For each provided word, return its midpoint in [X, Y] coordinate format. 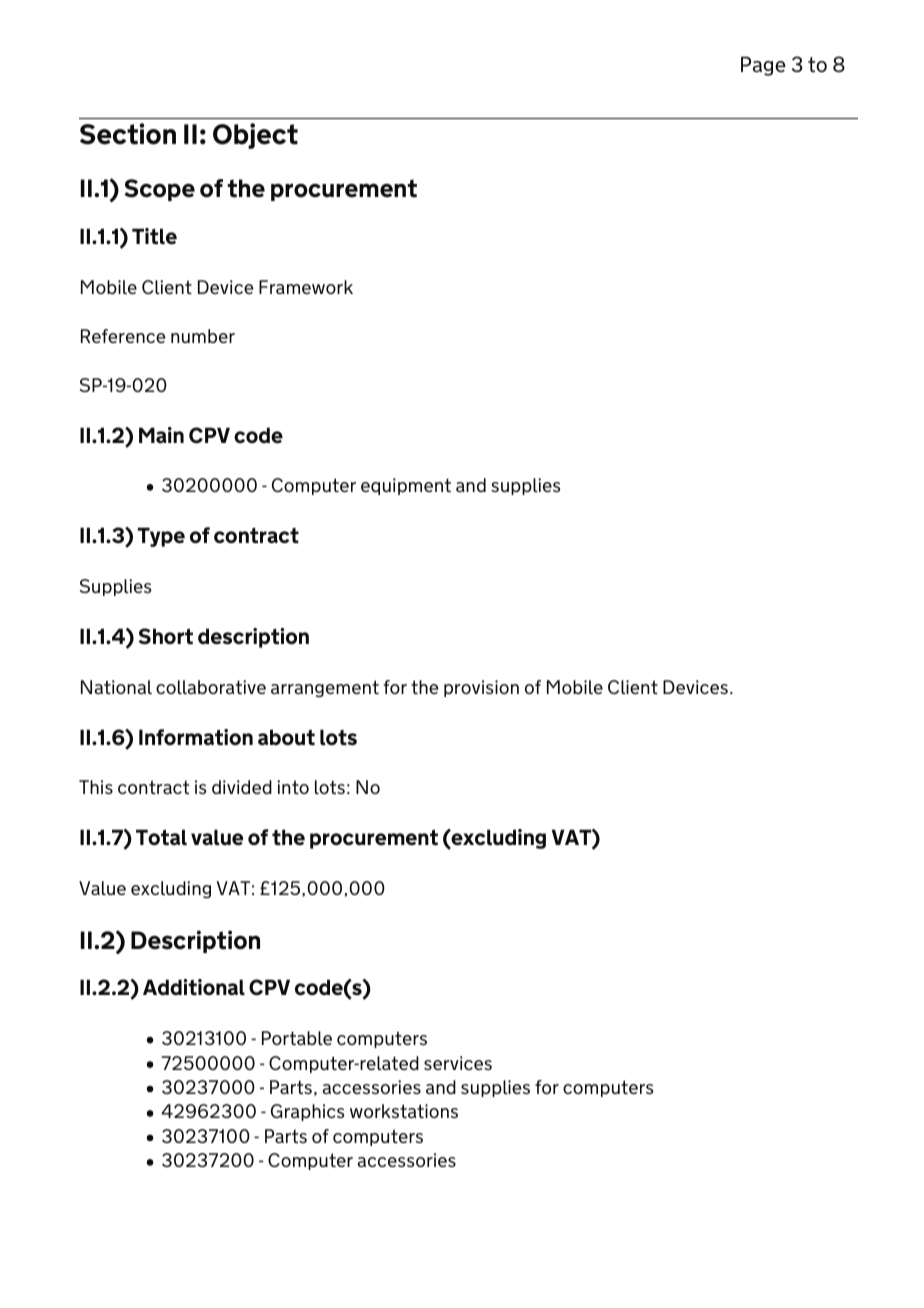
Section [128, 134]
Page [763, 66]
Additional [194, 987]
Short [166, 636]
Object [255, 136]
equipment [406, 486]
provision [481, 688]
